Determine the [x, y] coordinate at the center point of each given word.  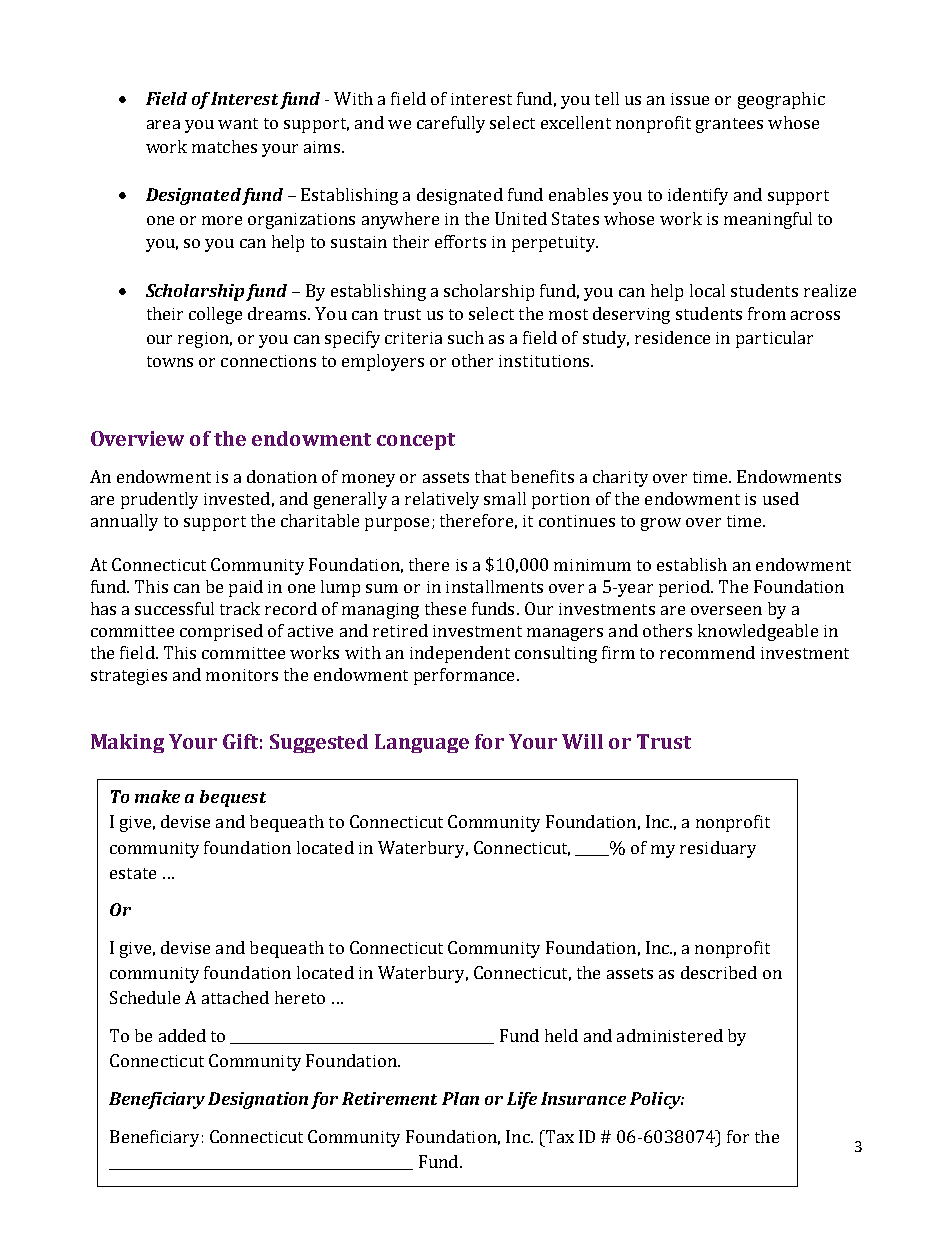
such [466, 337]
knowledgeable [758, 632]
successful [174, 608]
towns [170, 361]
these [445, 608]
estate [133, 873]
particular [774, 339]
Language [422, 743]
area [163, 124]
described [719, 972]
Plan [460, 1098]
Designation [258, 1100]
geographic [781, 100]
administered [670, 1035]
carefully [451, 124]
